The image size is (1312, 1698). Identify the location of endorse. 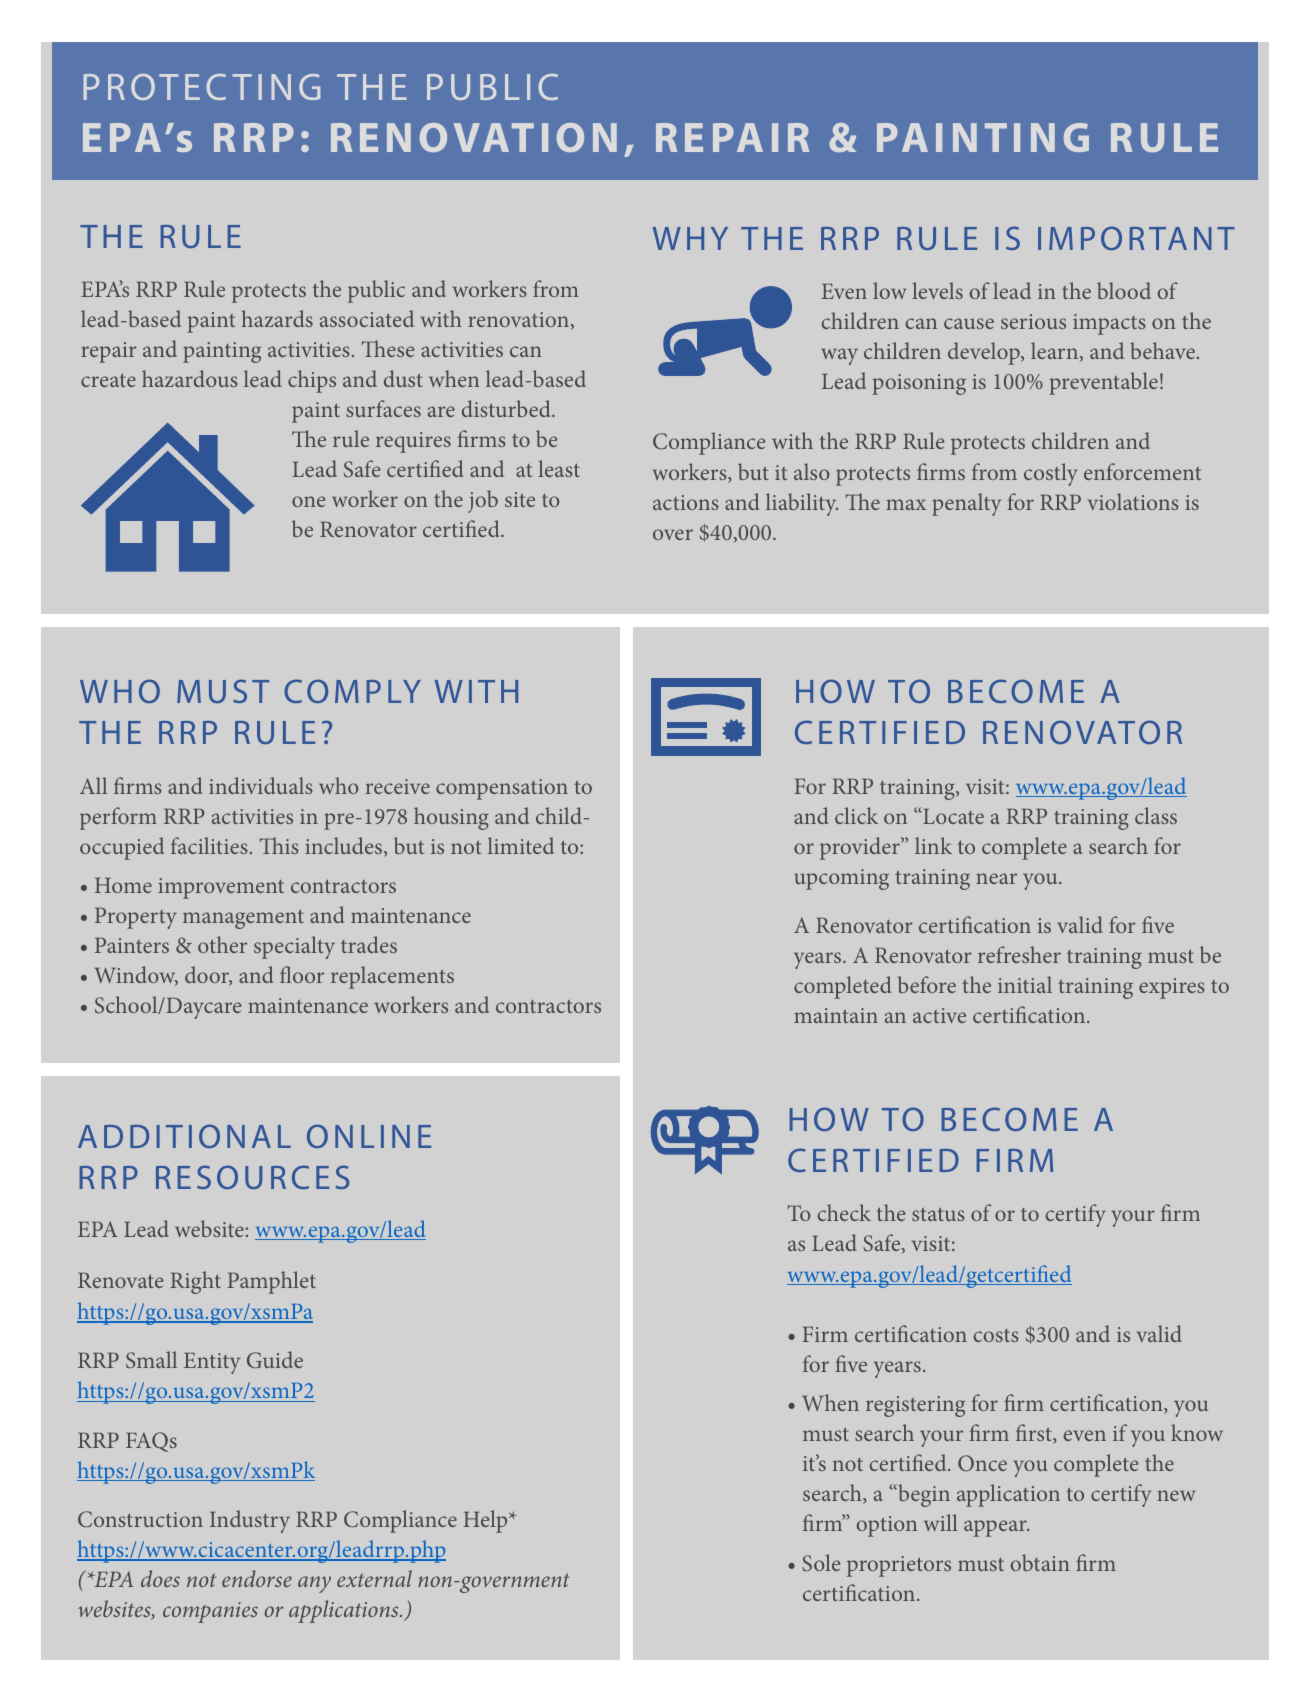
(257, 1578).
